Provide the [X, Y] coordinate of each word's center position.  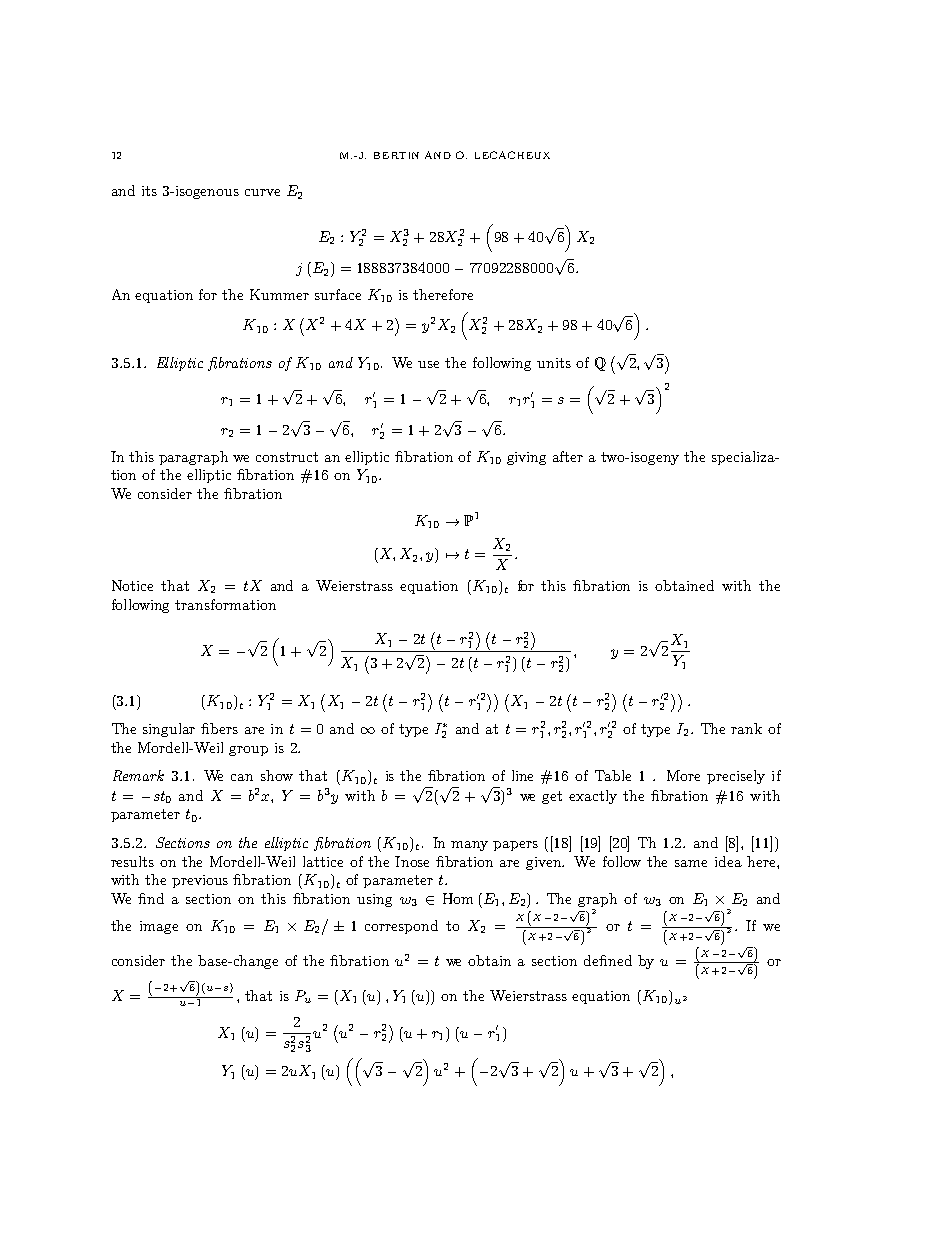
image [159, 927]
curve [262, 192]
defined [608, 960]
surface [338, 294]
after [568, 456]
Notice [132, 585]
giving [526, 458]
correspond [401, 927]
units [554, 363]
